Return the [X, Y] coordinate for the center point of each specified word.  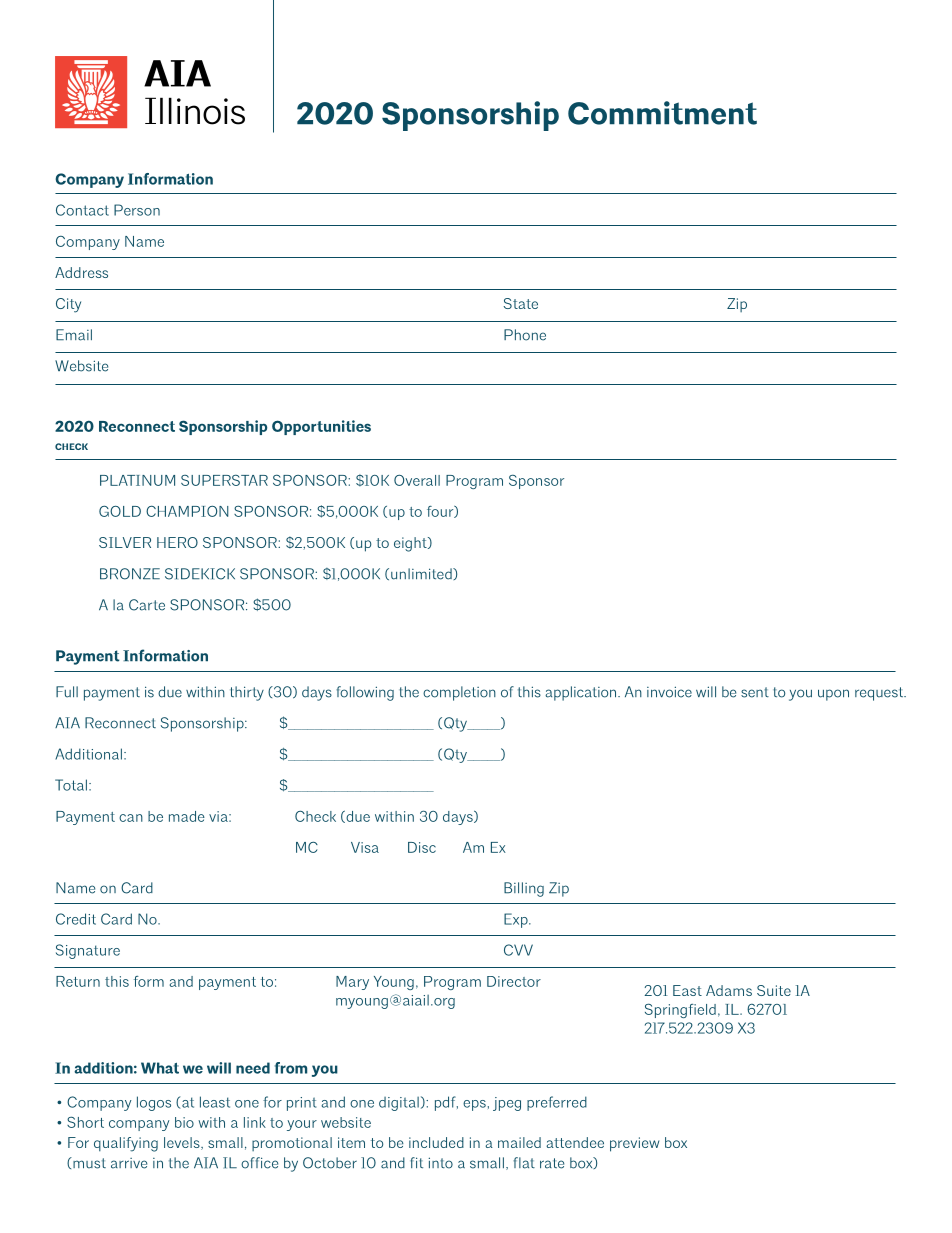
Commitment [662, 113]
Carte [147, 605]
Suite [774, 990]
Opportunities [321, 427]
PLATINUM [137, 480]
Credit [76, 919]
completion [459, 693]
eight [411, 544]
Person [137, 210]
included [436, 1142]
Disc [422, 847]
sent [755, 692]
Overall [417, 480]
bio [184, 1122]
